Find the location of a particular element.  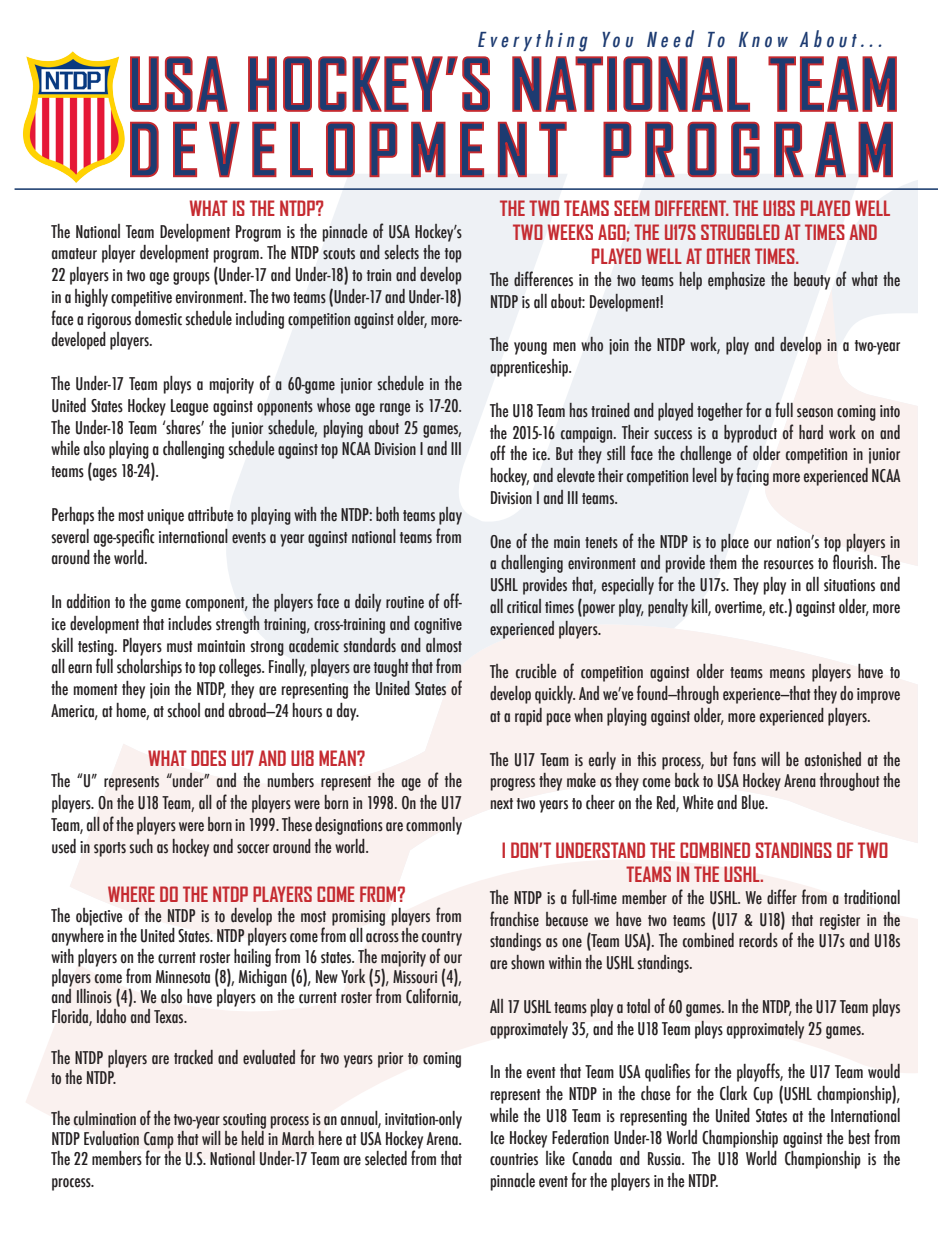

scholarships is located at coordinates (149, 668).
